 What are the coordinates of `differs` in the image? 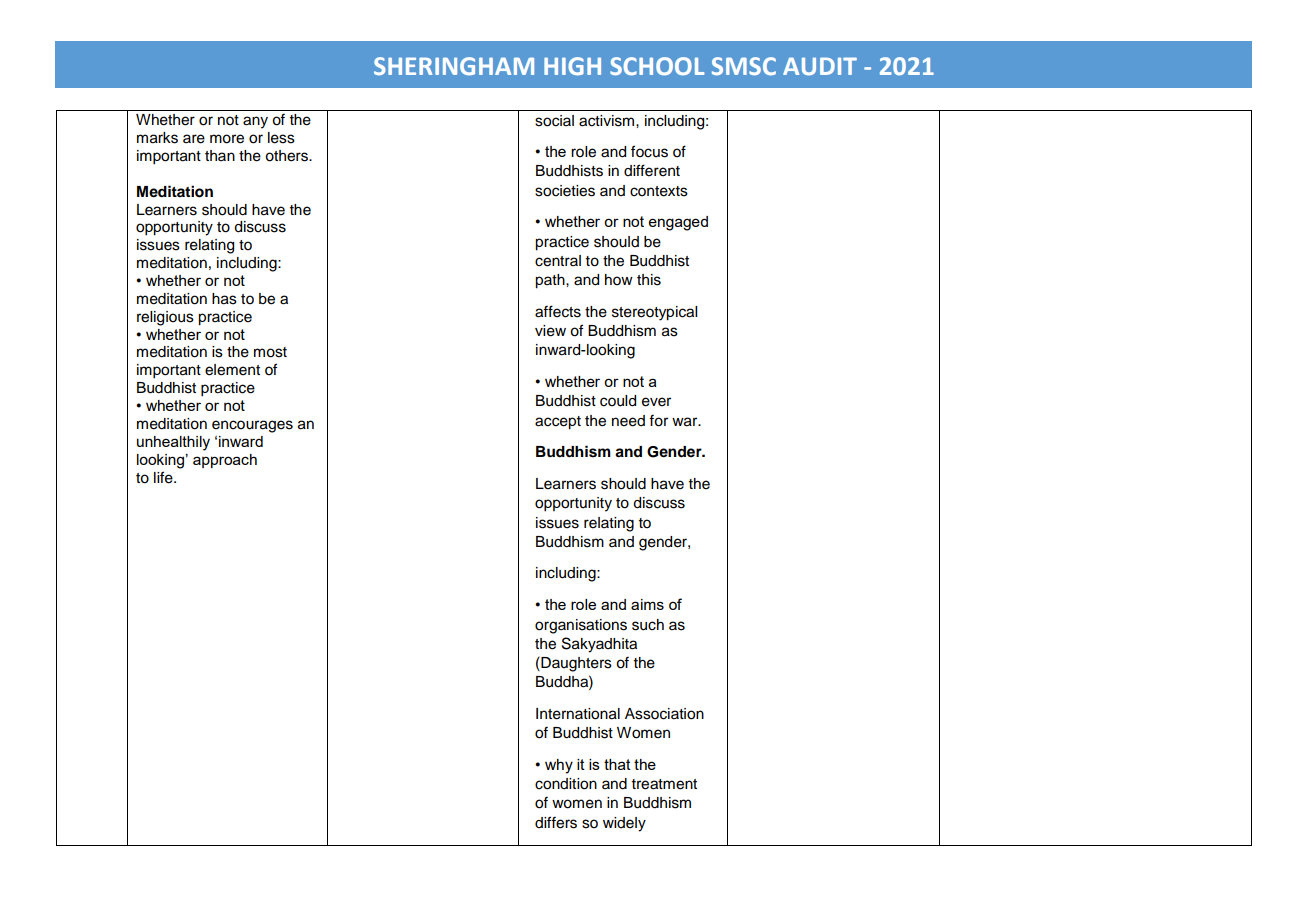 It's located at (556, 822).
